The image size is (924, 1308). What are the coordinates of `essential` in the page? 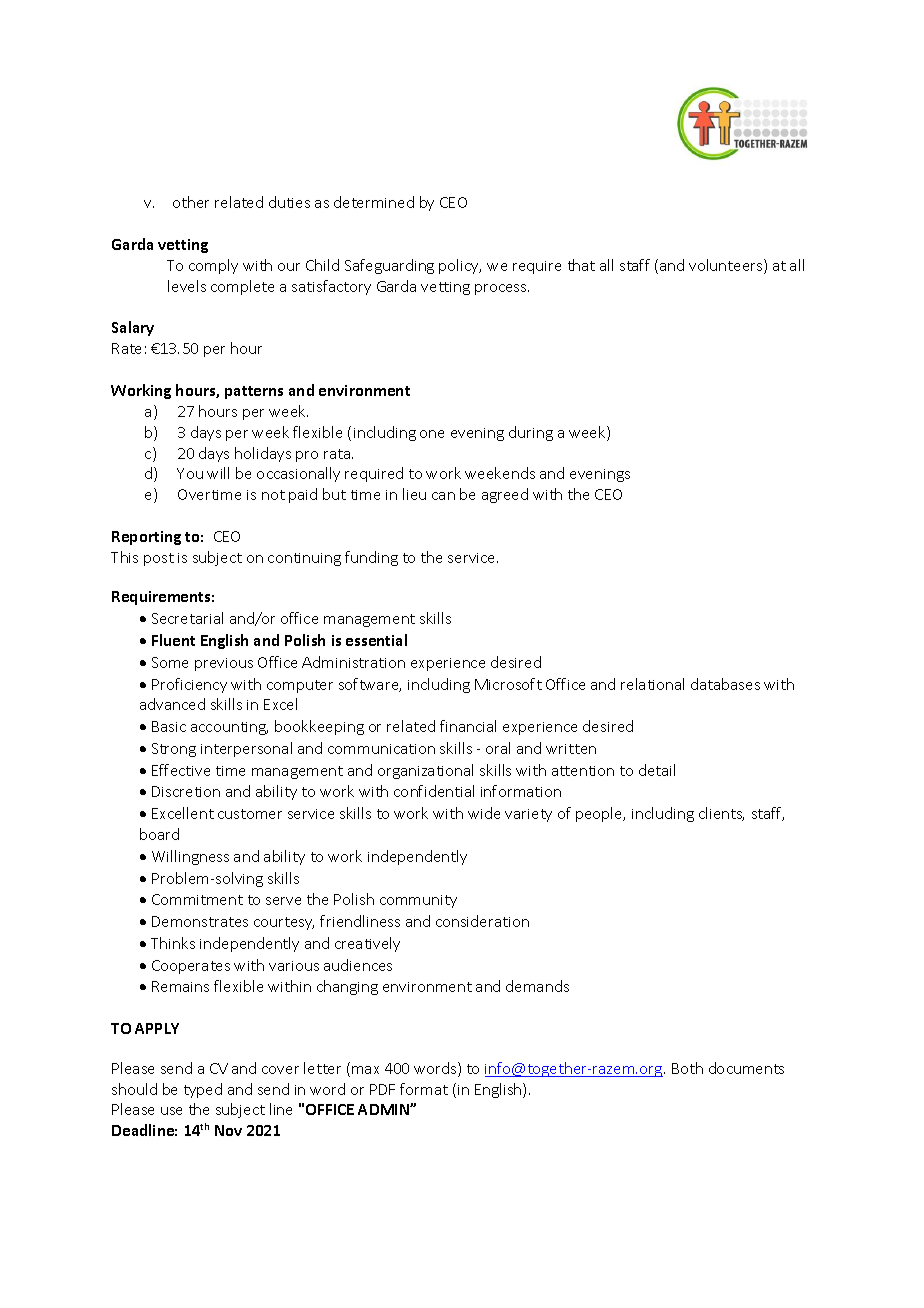 It's located at (376, 640).
